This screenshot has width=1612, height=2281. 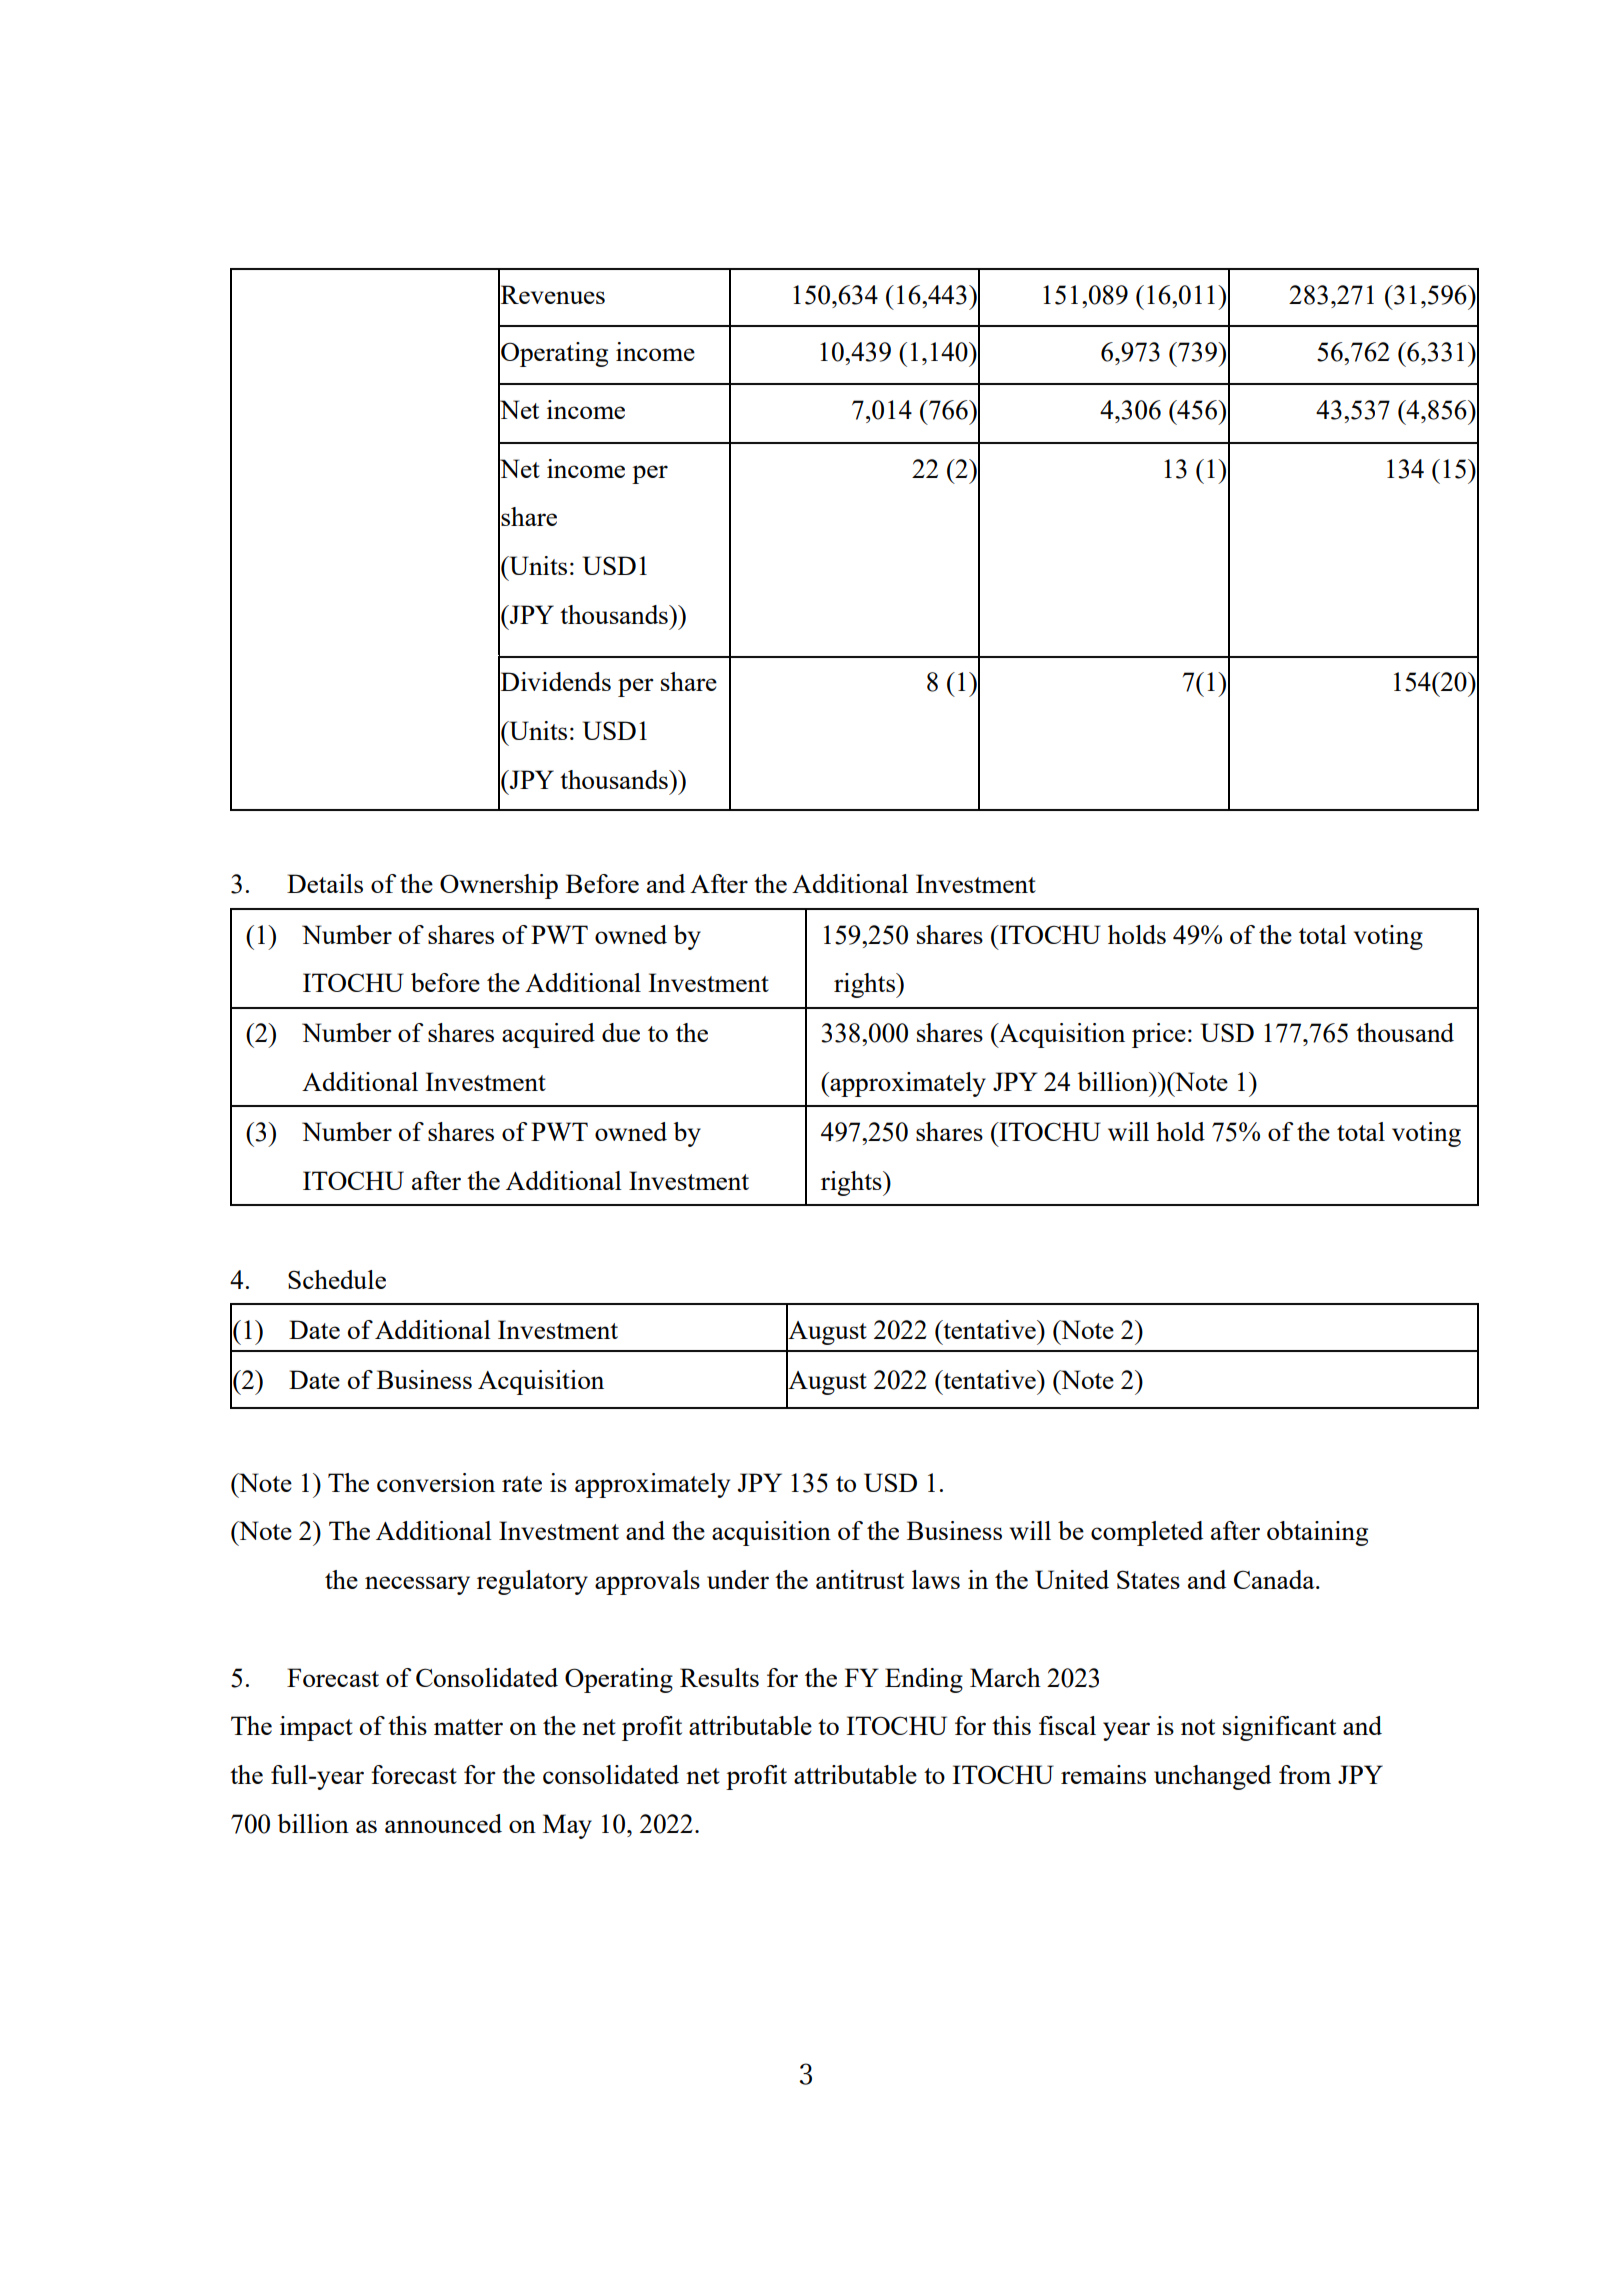 I want to click on obtaining, so click(x=1317, y=1533).
